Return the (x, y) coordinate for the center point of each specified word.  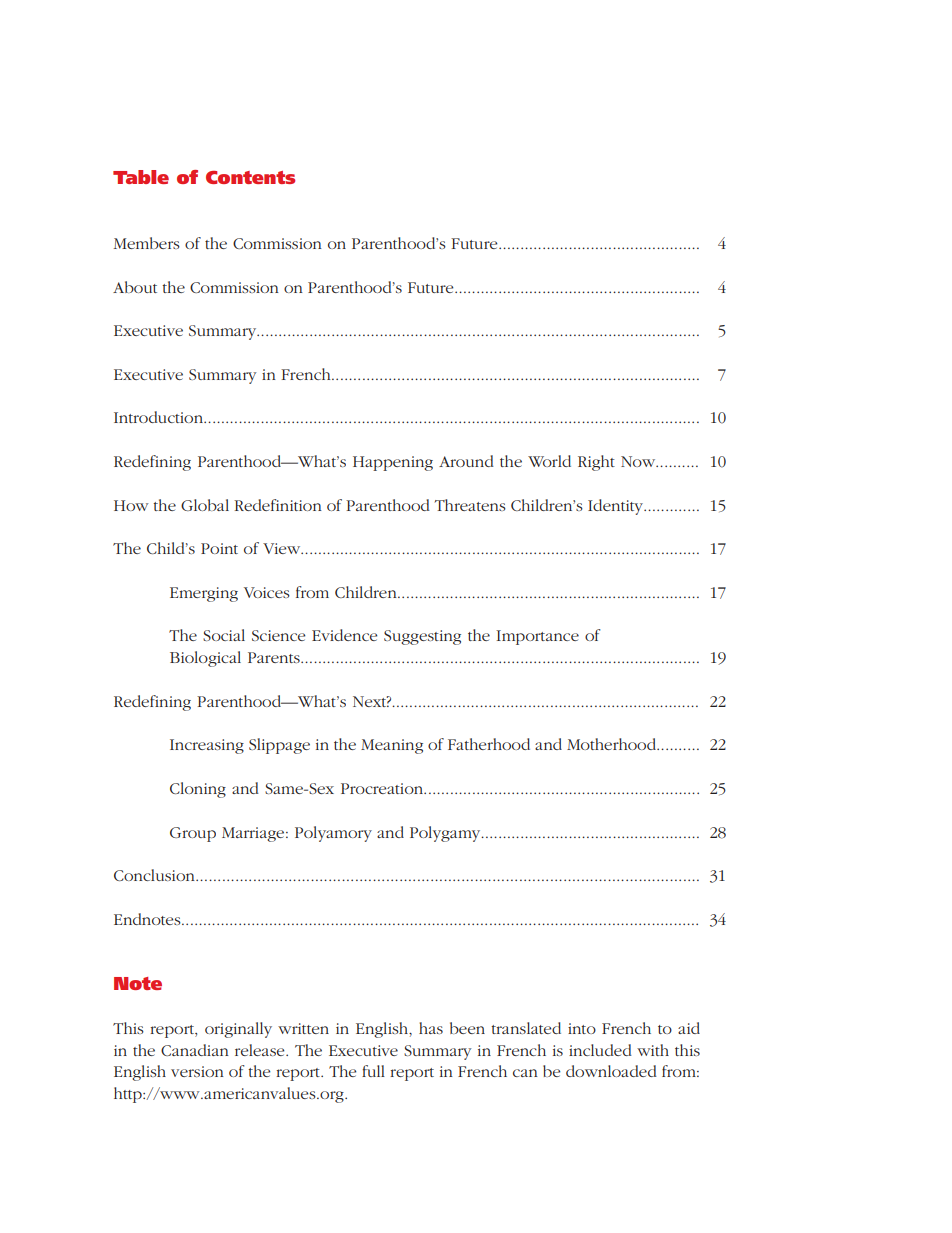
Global (205, 505)
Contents (250, 177)
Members (147, 243)
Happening (393, 463)
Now (639, 461)
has (431, 1028)
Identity (617, 507)
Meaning (392, 746)
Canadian (195, 1050)
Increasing (207, 746)
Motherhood (613, 744)
